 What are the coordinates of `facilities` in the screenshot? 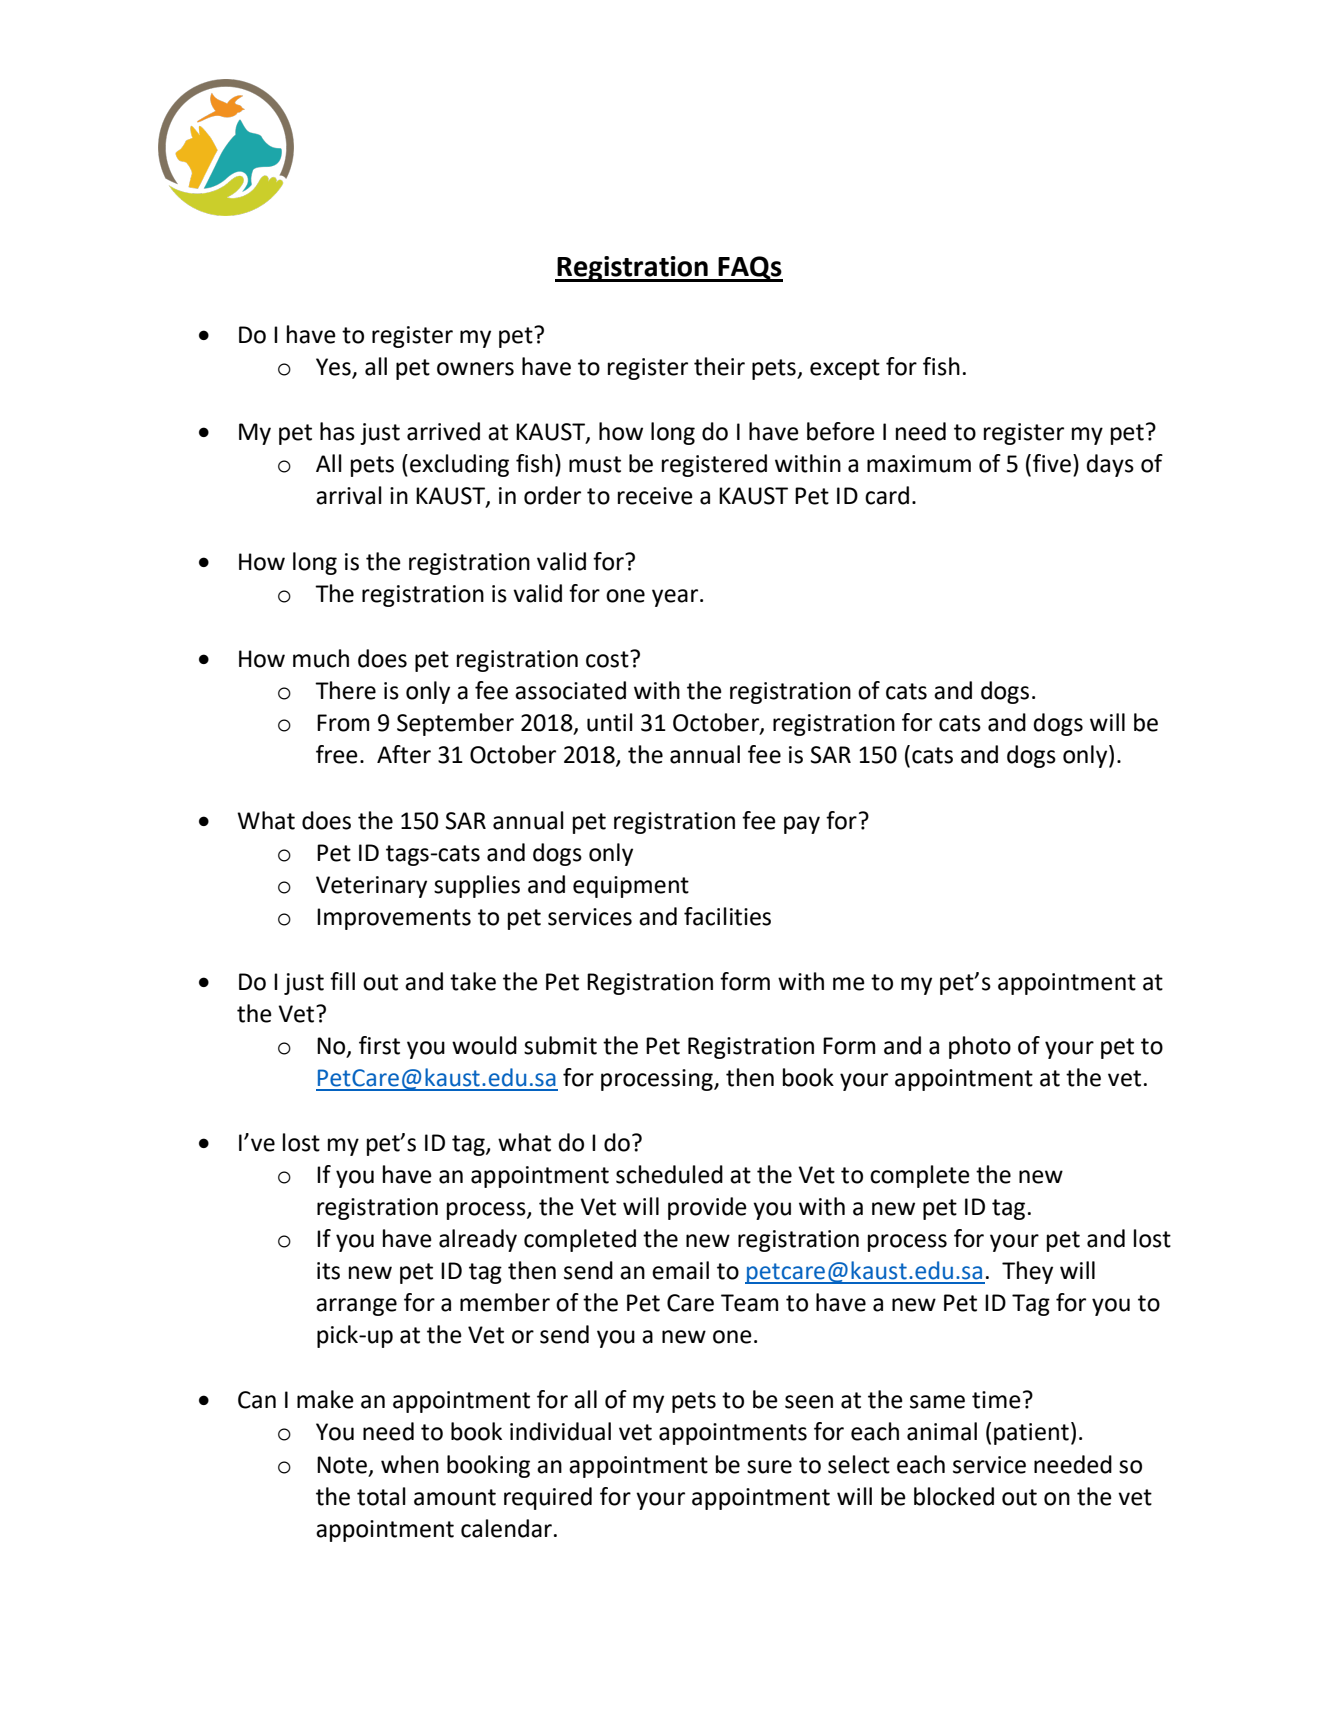 It's located at (727, 916).
